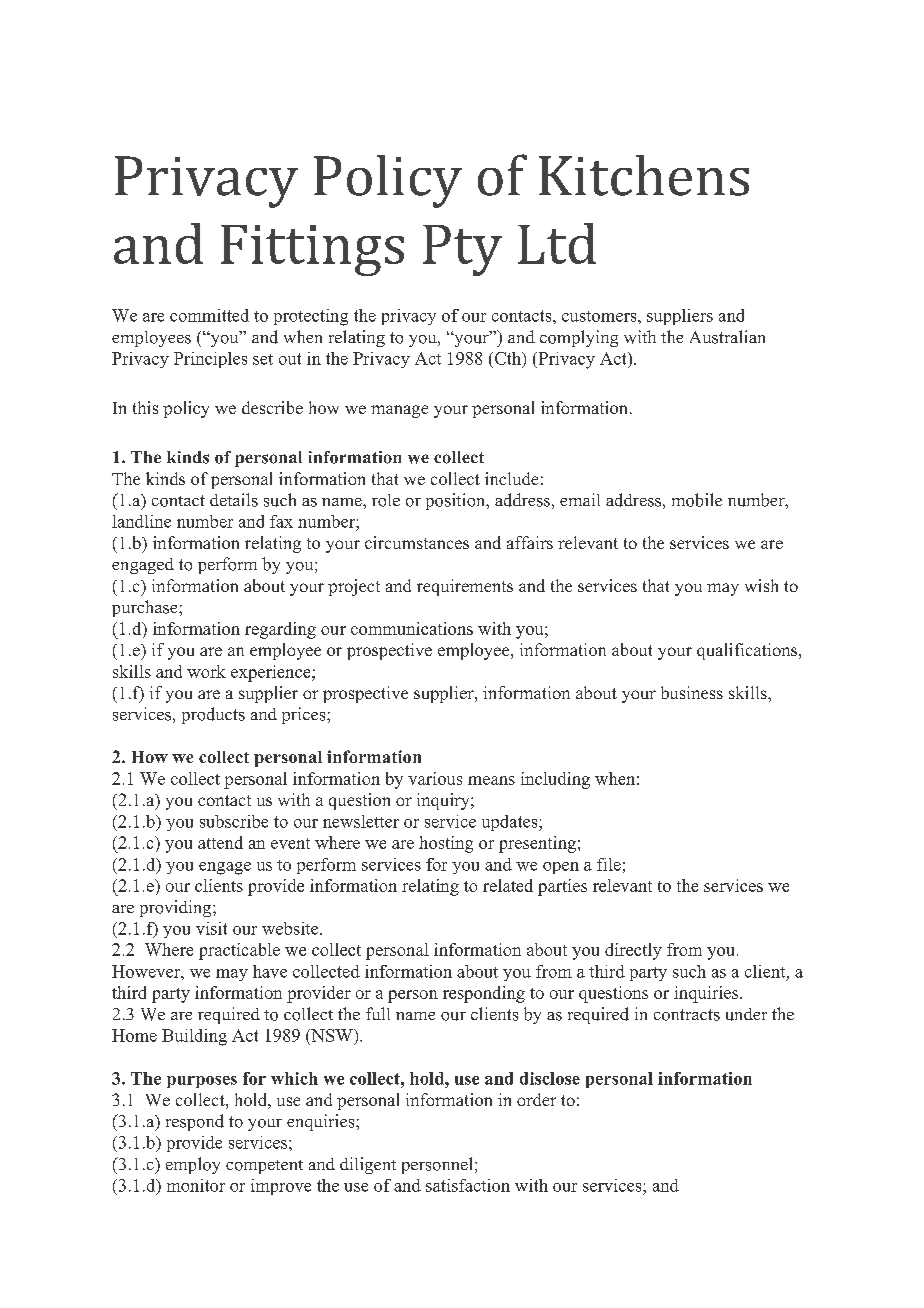 The height and width of the screenshot is (1308, 924). What do you see at coordinates (536, 1099) in the screenshot?
I see `order` at bounding box center [536, 1099].
